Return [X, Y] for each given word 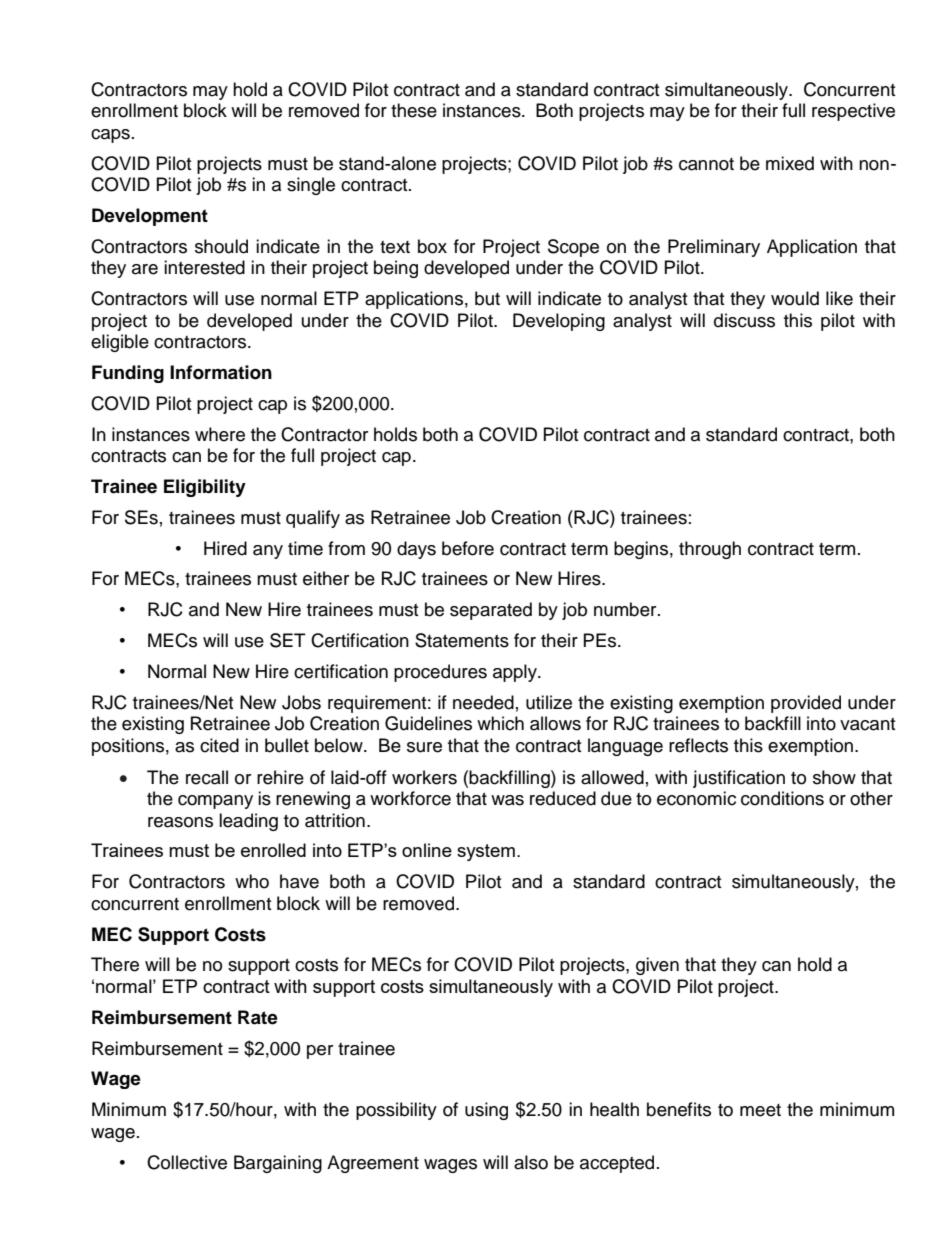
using [486, 1111]
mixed [790, 163]
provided [806, 704]
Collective [187, 1162]
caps [110, 136]
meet [760, 1110]
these [414, 110]
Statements [462, 640]
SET [288, 640]
